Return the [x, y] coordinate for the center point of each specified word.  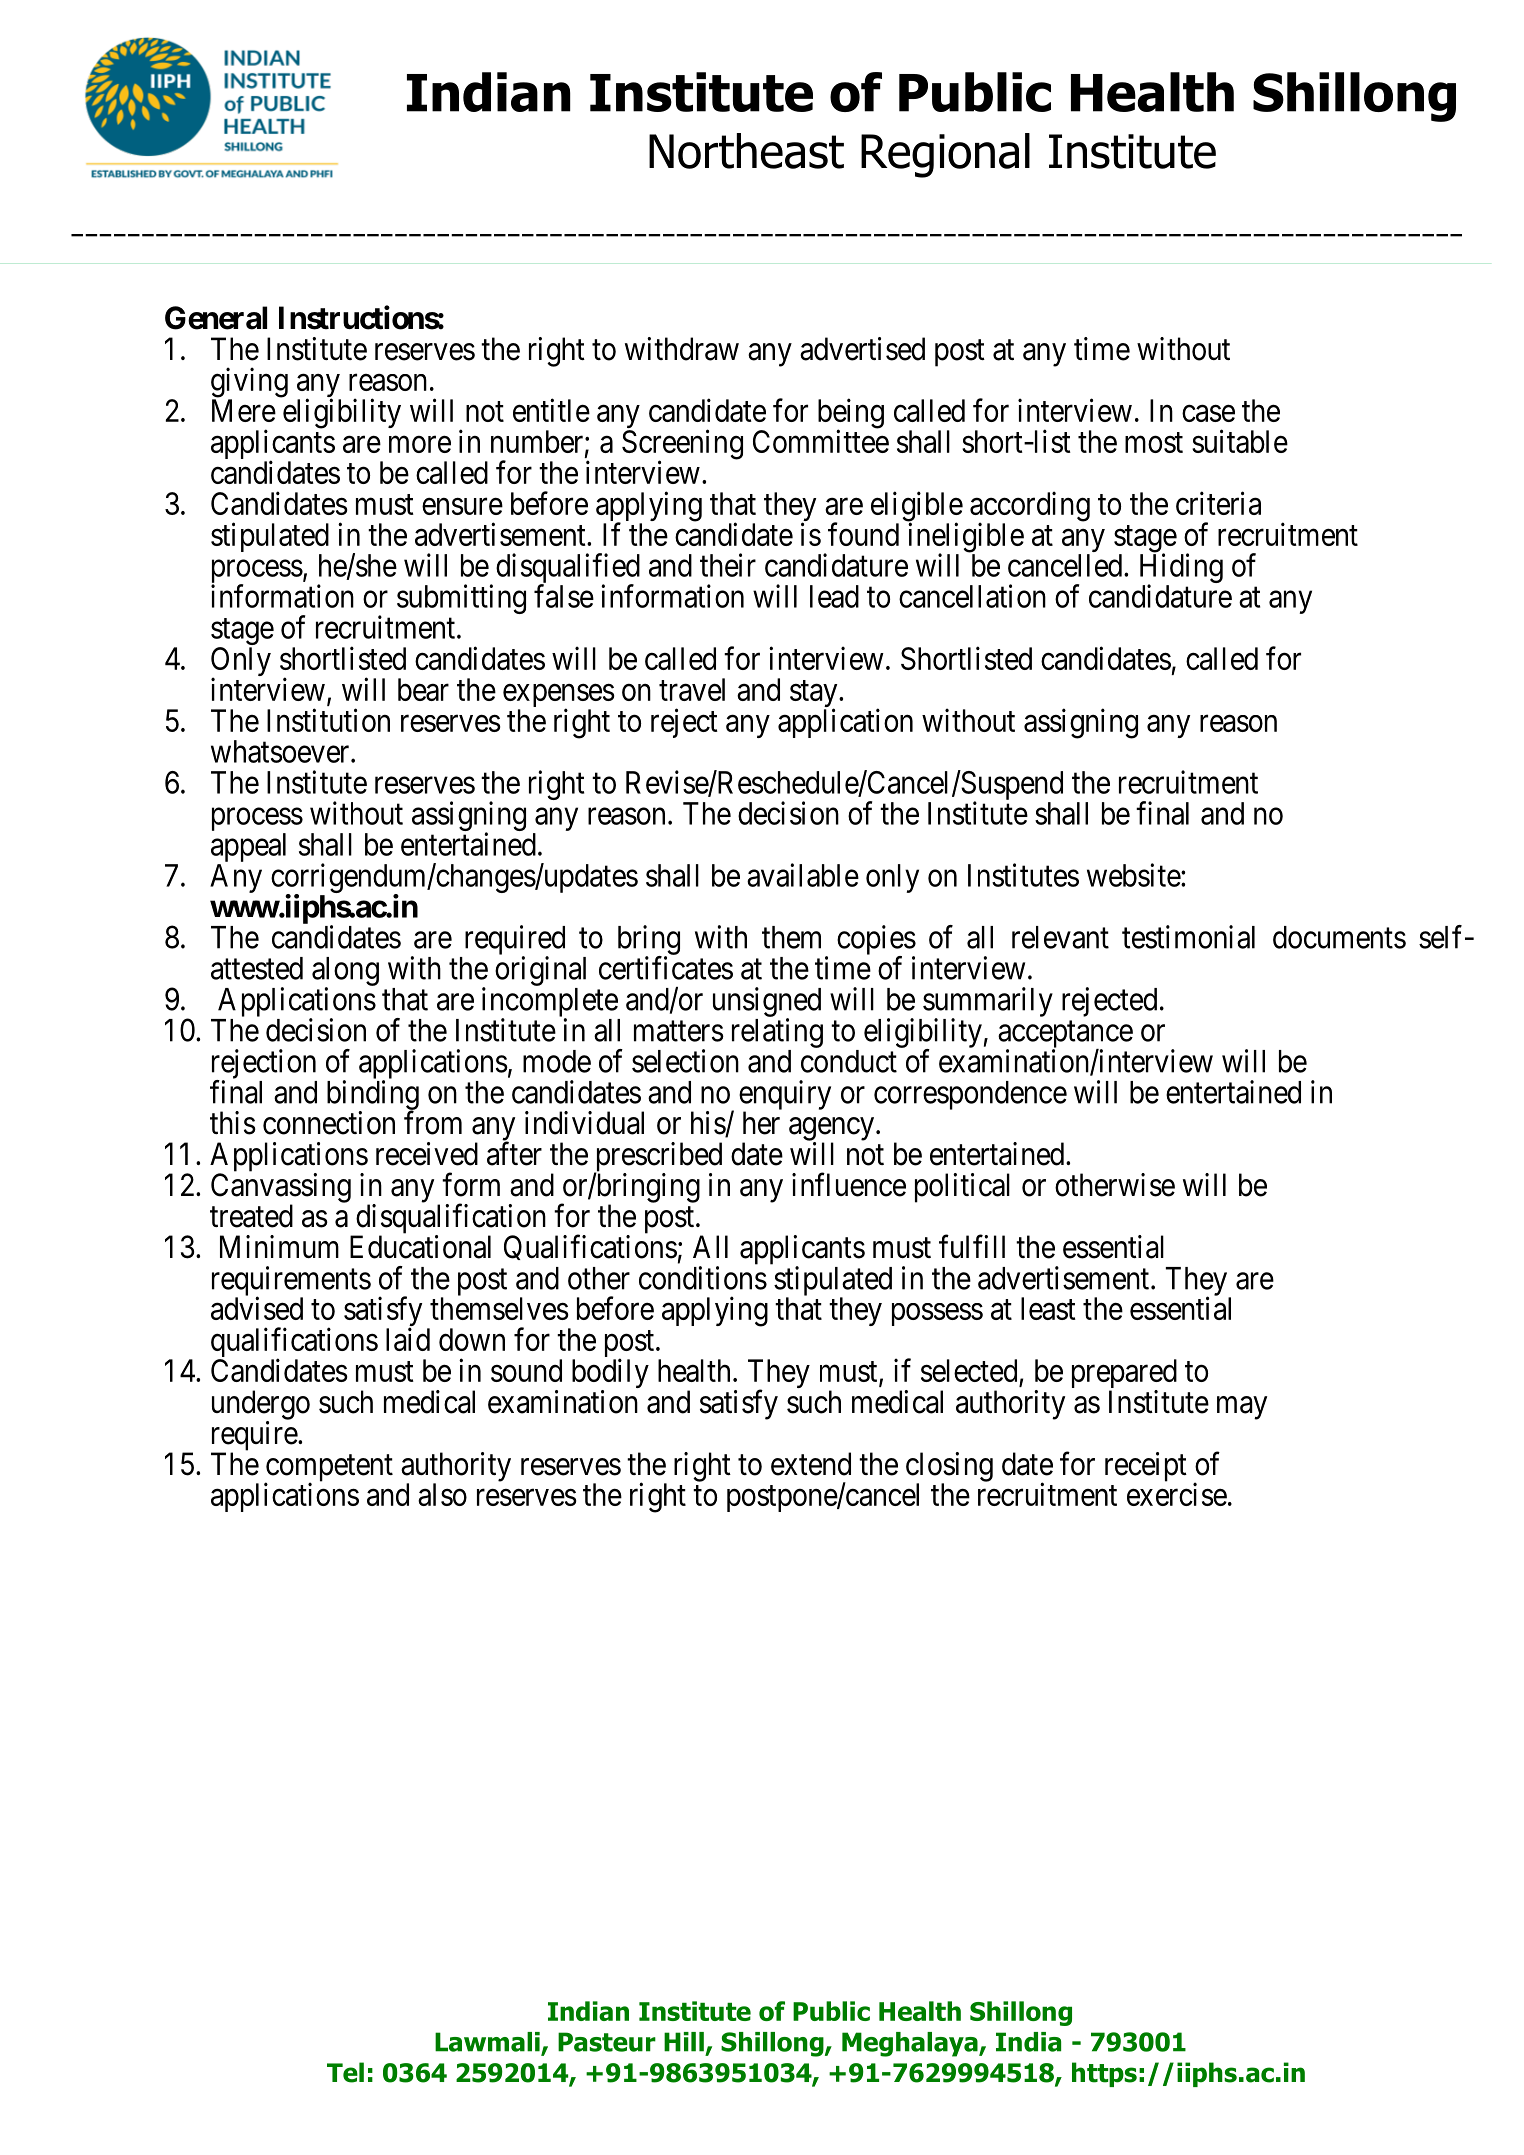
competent [328, 1469]
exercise [1177, 1494]
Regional [945, 155]
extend [811, 1464]
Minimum [279, 1246]
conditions [703, 1278]
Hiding [1181, 569]
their [728, 565]
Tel [345, 2072]
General [216, 318]
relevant [1060, 937]
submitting [461, 599]
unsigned [767, 1003]
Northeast [746, 151]
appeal [248, 849]
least [1048, 1308]
